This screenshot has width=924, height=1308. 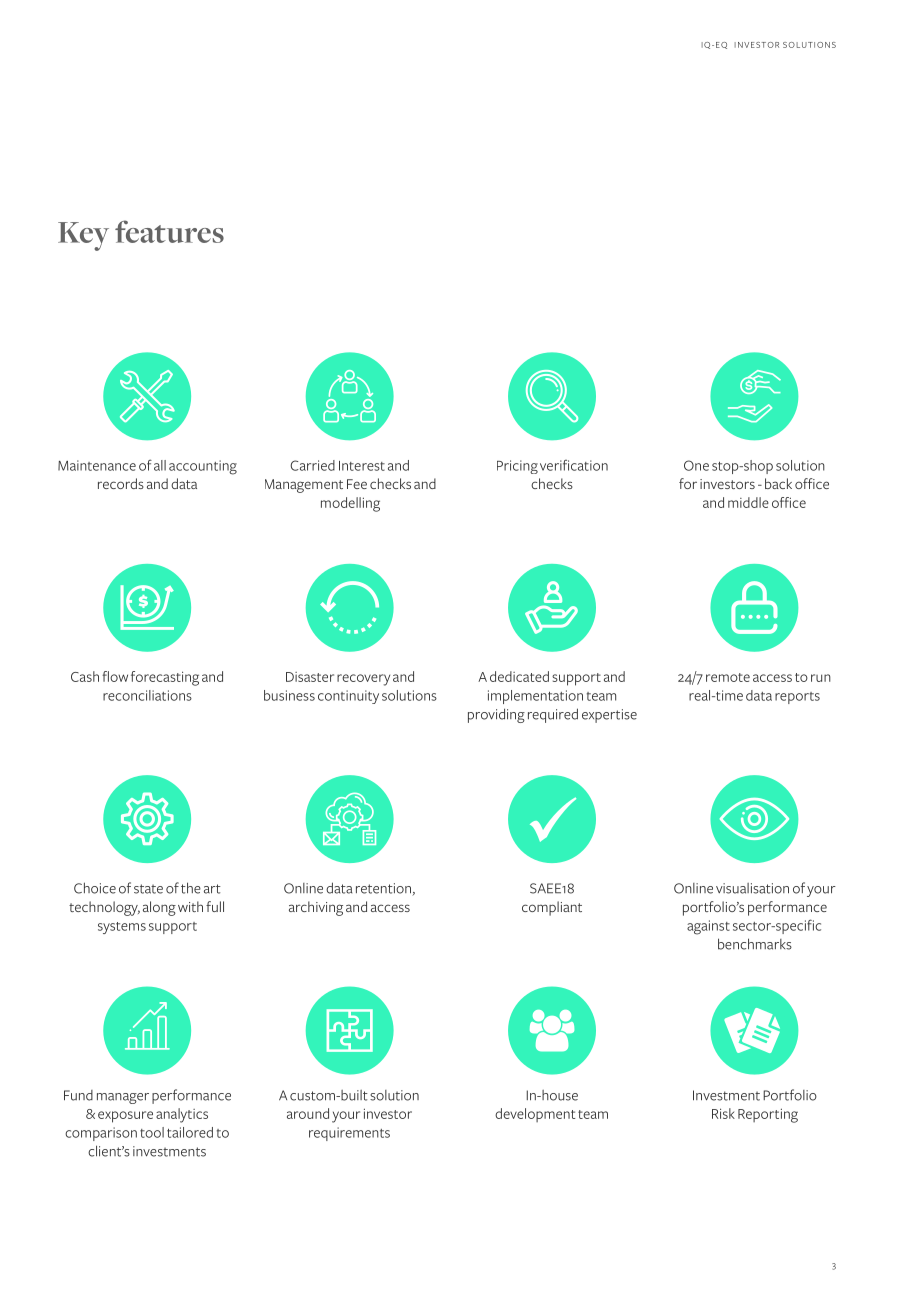 What do you see at coordinates (752, 888) in the screenshot?
I see `visualisation` at bounding box center [752, 888].
